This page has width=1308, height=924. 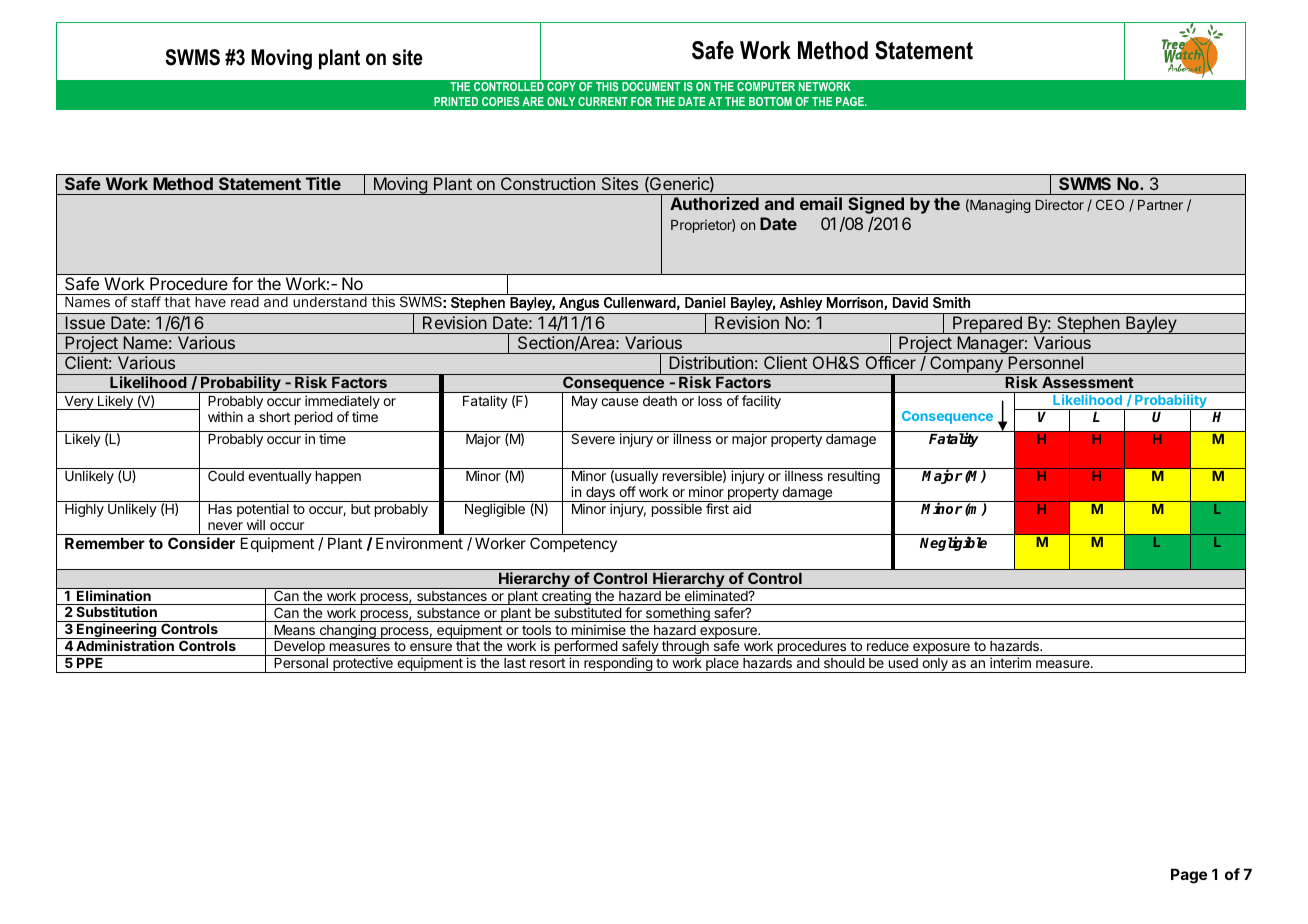 What do you see at coordinates (770, 101) in the page?
I see `BOTTOM` at bounding box center [770, 101].
